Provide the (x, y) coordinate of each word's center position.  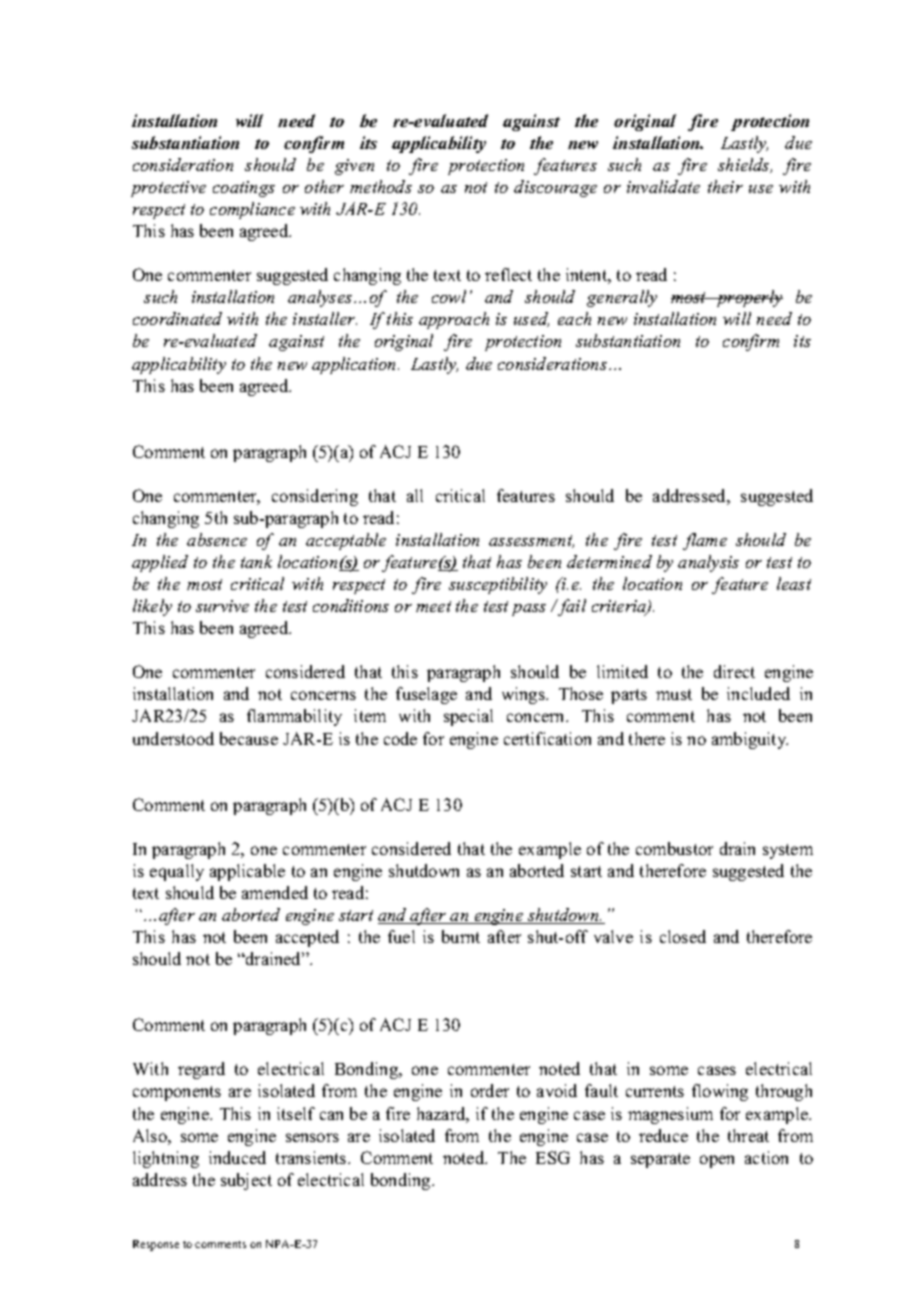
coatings (244, 189)
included (758, 693)
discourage (555, 188)
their (725, 186)
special (468, 717)
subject (246, 1181)
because (249, 738)
